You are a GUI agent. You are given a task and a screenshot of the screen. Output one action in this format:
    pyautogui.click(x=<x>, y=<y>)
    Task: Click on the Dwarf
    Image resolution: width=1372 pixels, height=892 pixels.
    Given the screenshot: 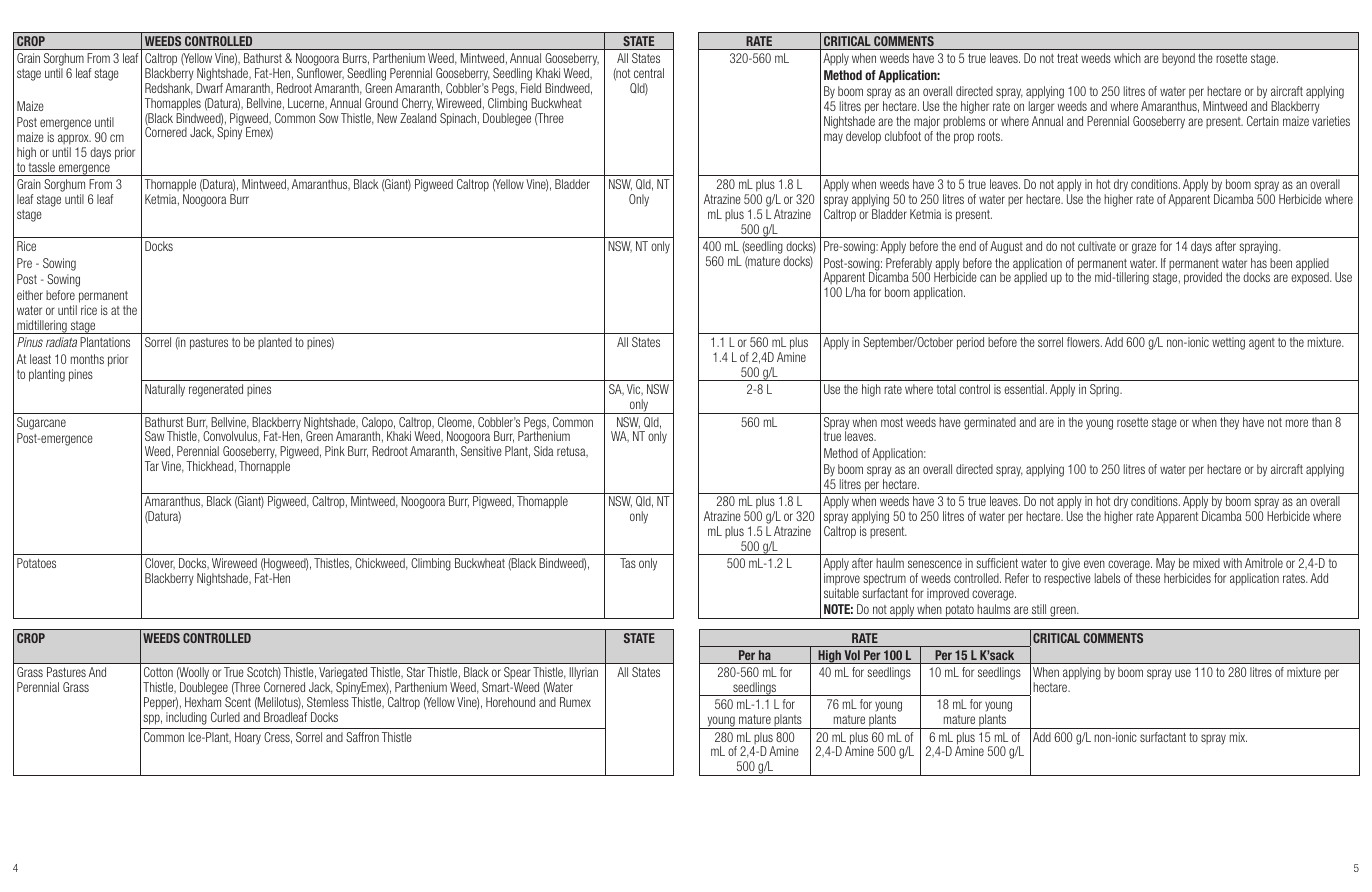 What is the action you would take?
    pyautogui.click(x=209, y=88)
